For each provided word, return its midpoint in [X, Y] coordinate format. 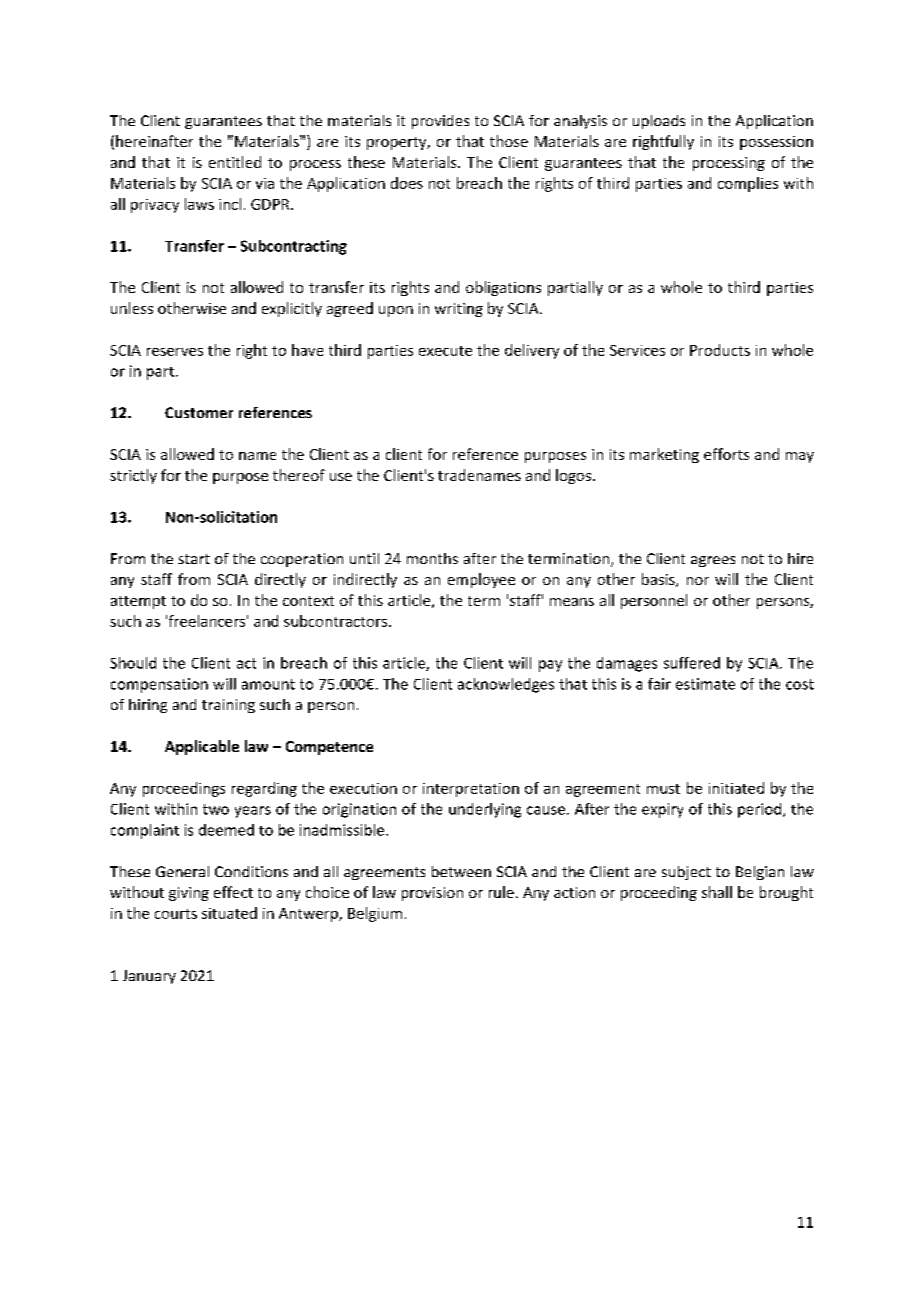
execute [445, 351]
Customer [199, 412]
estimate [705, 684]
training [228, 706]
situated [229, 913]
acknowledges [506, 685]
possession [776, 143]
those [509, 141]
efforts [726, 454]
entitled [235, 162]
